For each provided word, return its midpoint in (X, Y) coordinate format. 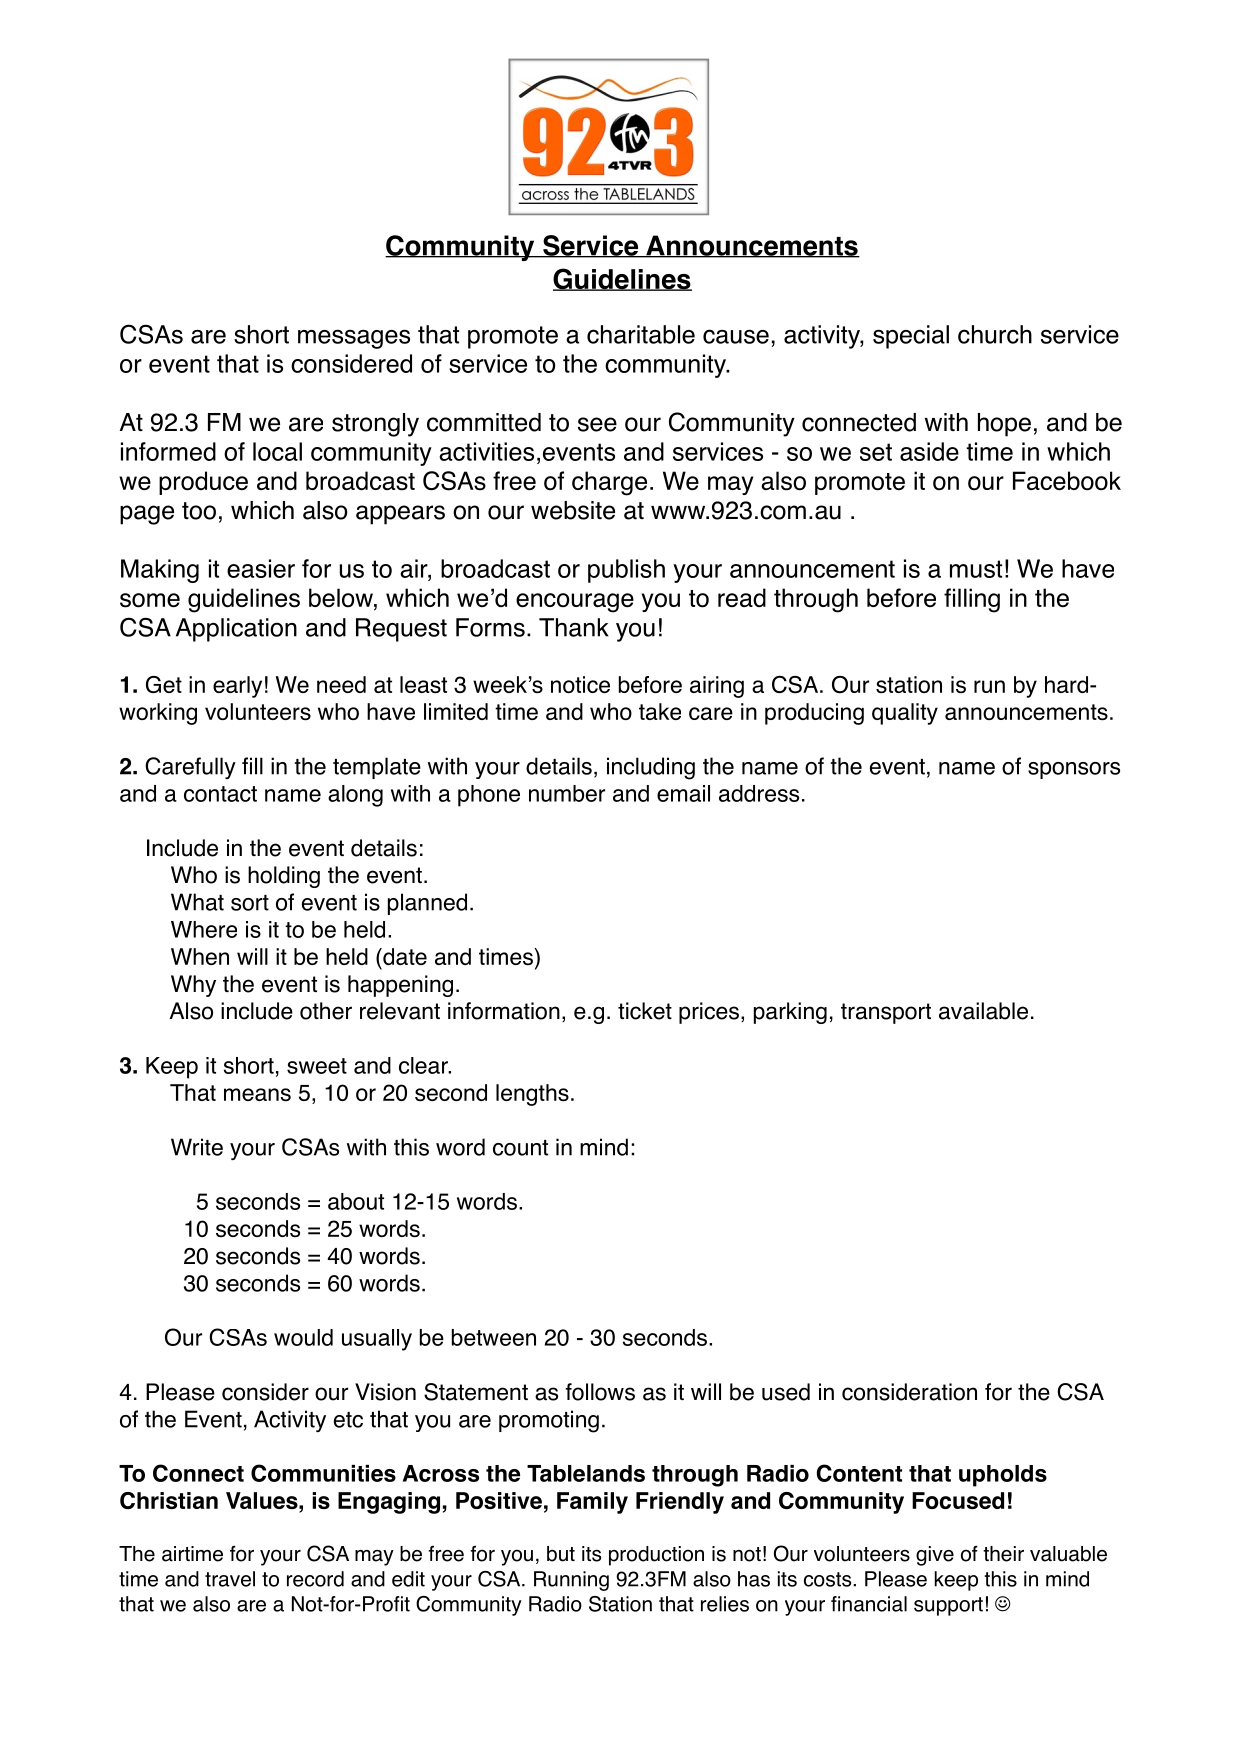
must (976, 569)
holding (284, 877)
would (303, 1337)
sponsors (1074, 770)
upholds (1003, 1476)
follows (600, 1392)
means (257, 1094)
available (983, 1011)
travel (230, 1579)
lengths (532, 1095)
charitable (641, 334)
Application (236, 630)
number (567, 793)
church (995, 334)
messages (354, 339)
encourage (575, 603)
